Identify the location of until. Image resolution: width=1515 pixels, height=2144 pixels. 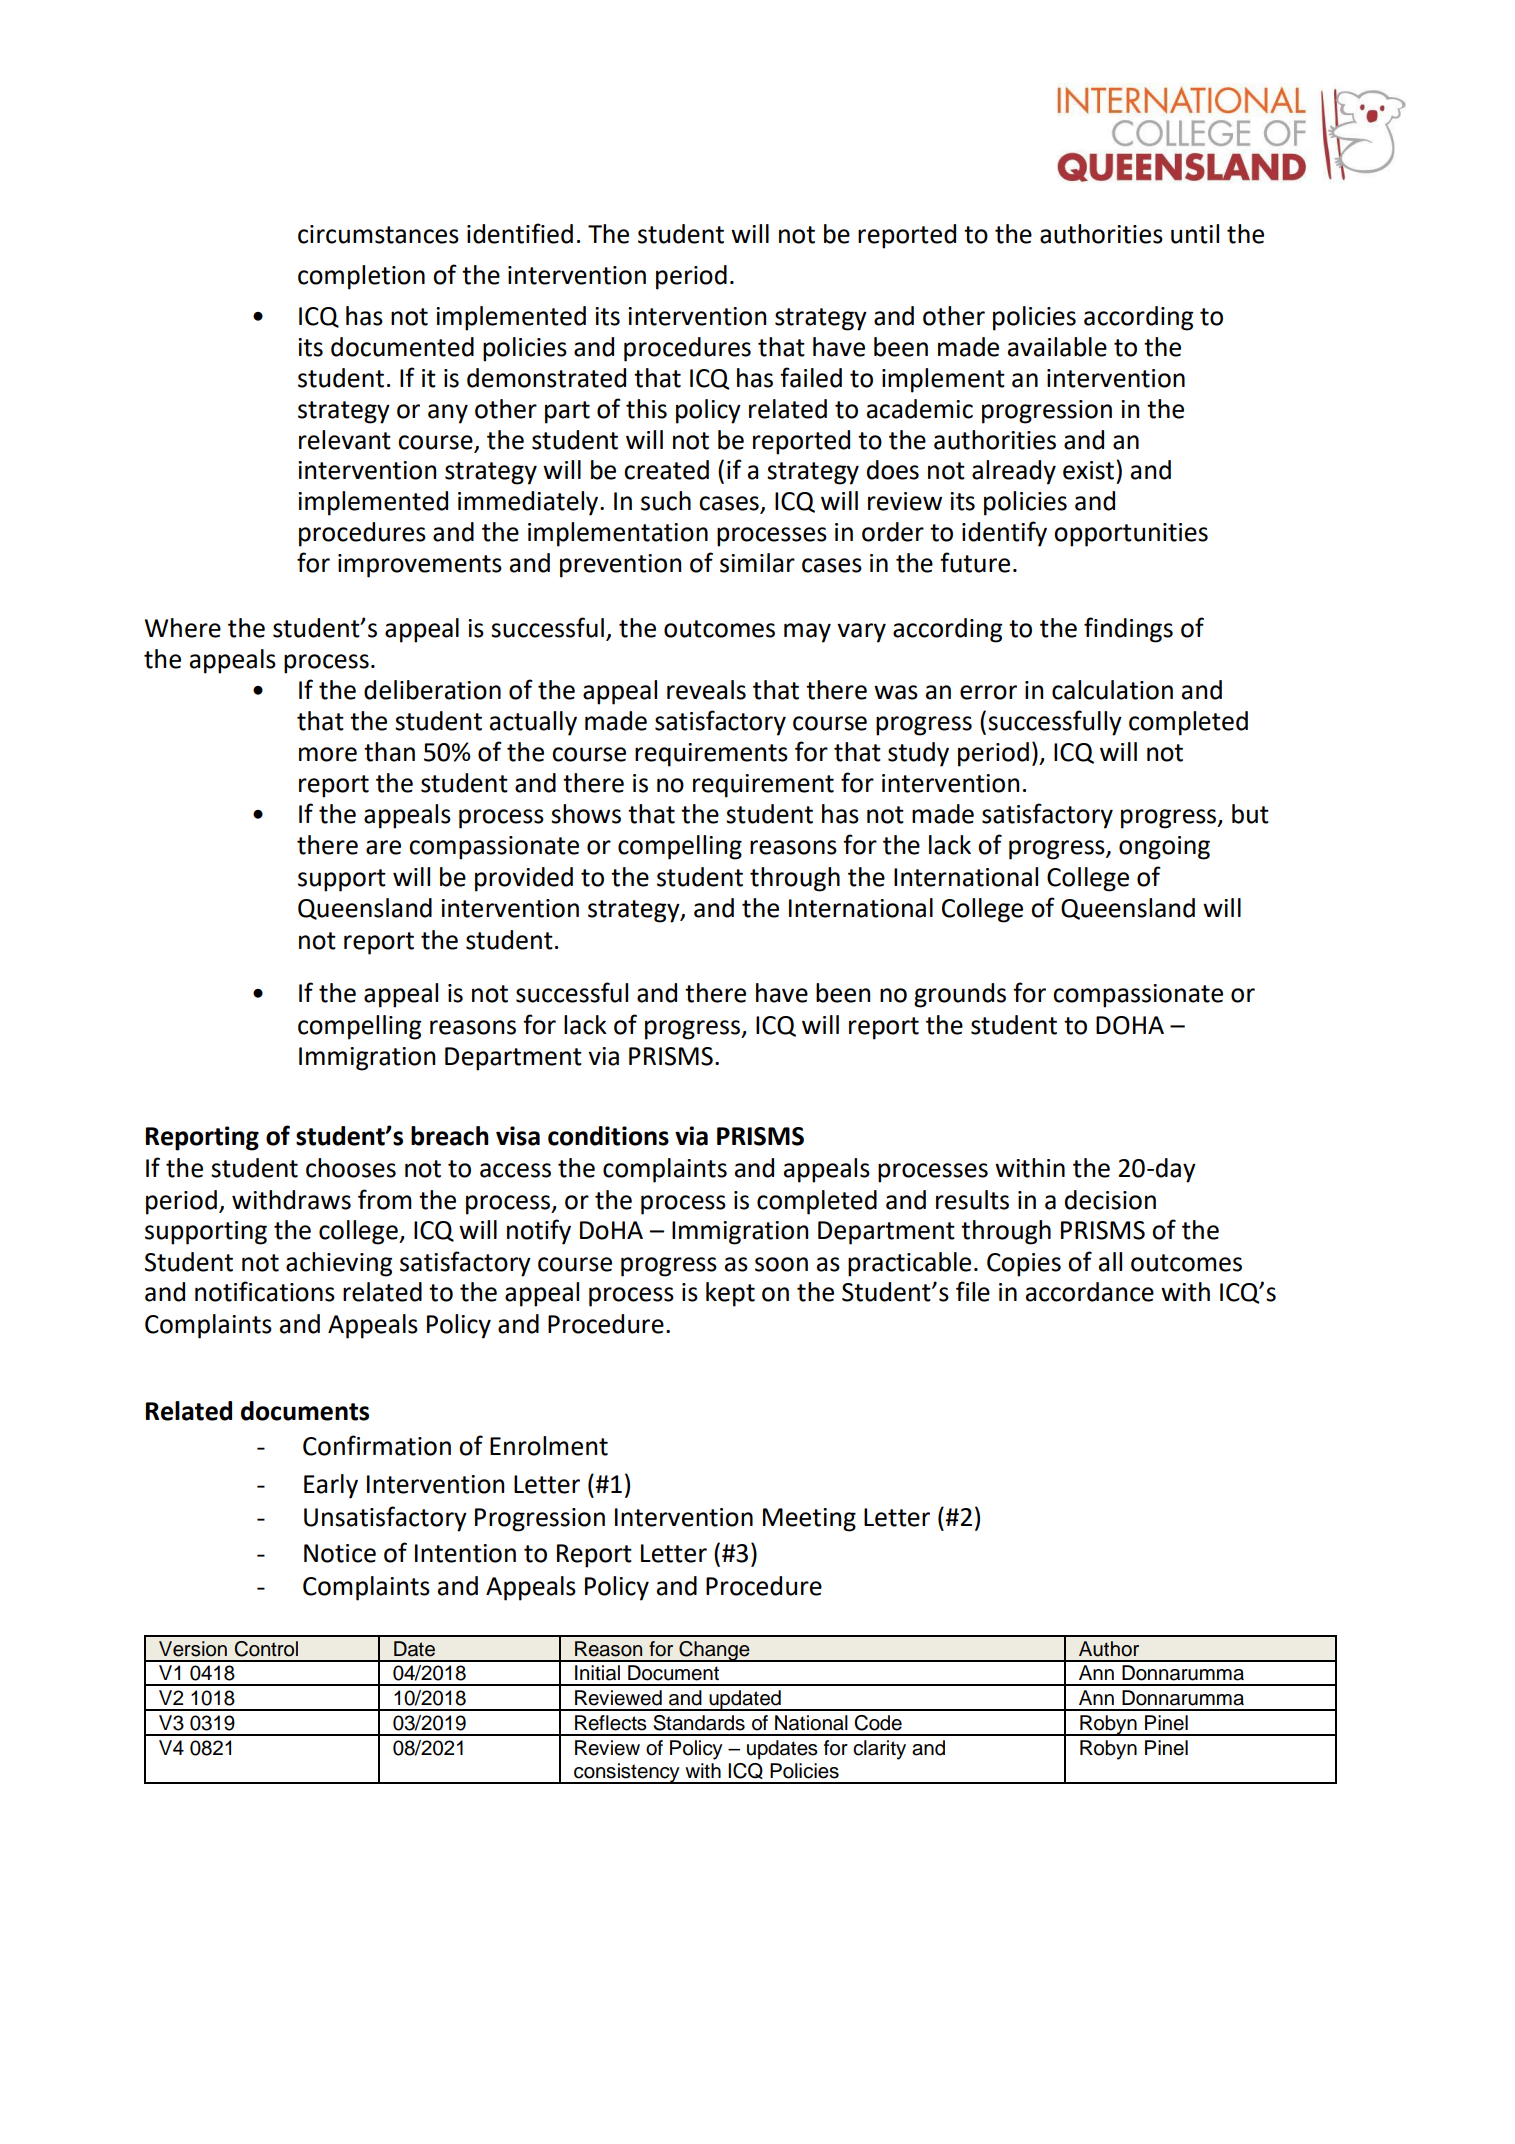
(1195, 234).
